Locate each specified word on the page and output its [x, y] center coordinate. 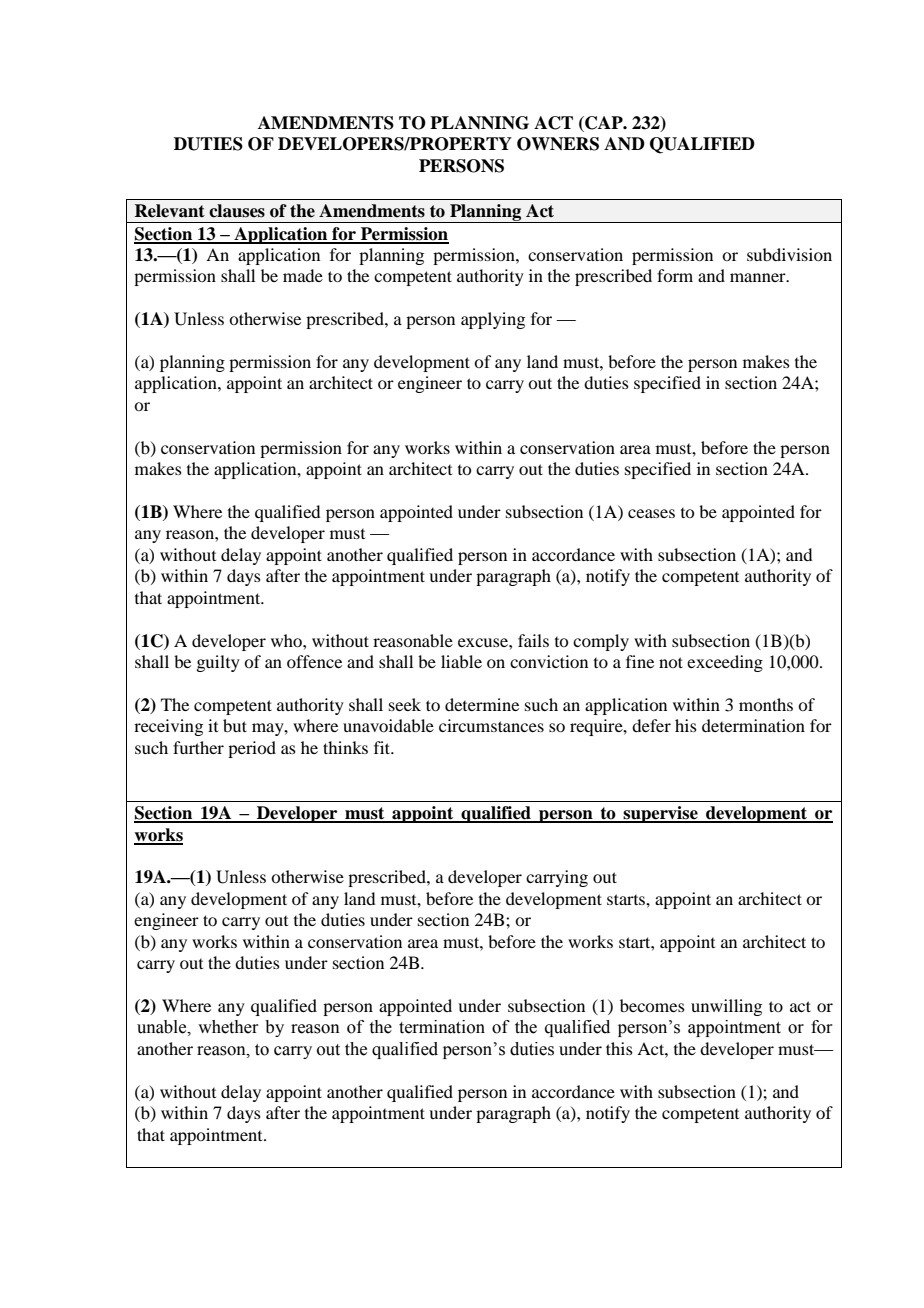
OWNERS [558, 144]
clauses [237, 211]
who [287, 640]
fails [533, 640]
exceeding [725, 663]
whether [228, 1027]
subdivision [789, 254]
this [619, 1048]
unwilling [726, 1007]
